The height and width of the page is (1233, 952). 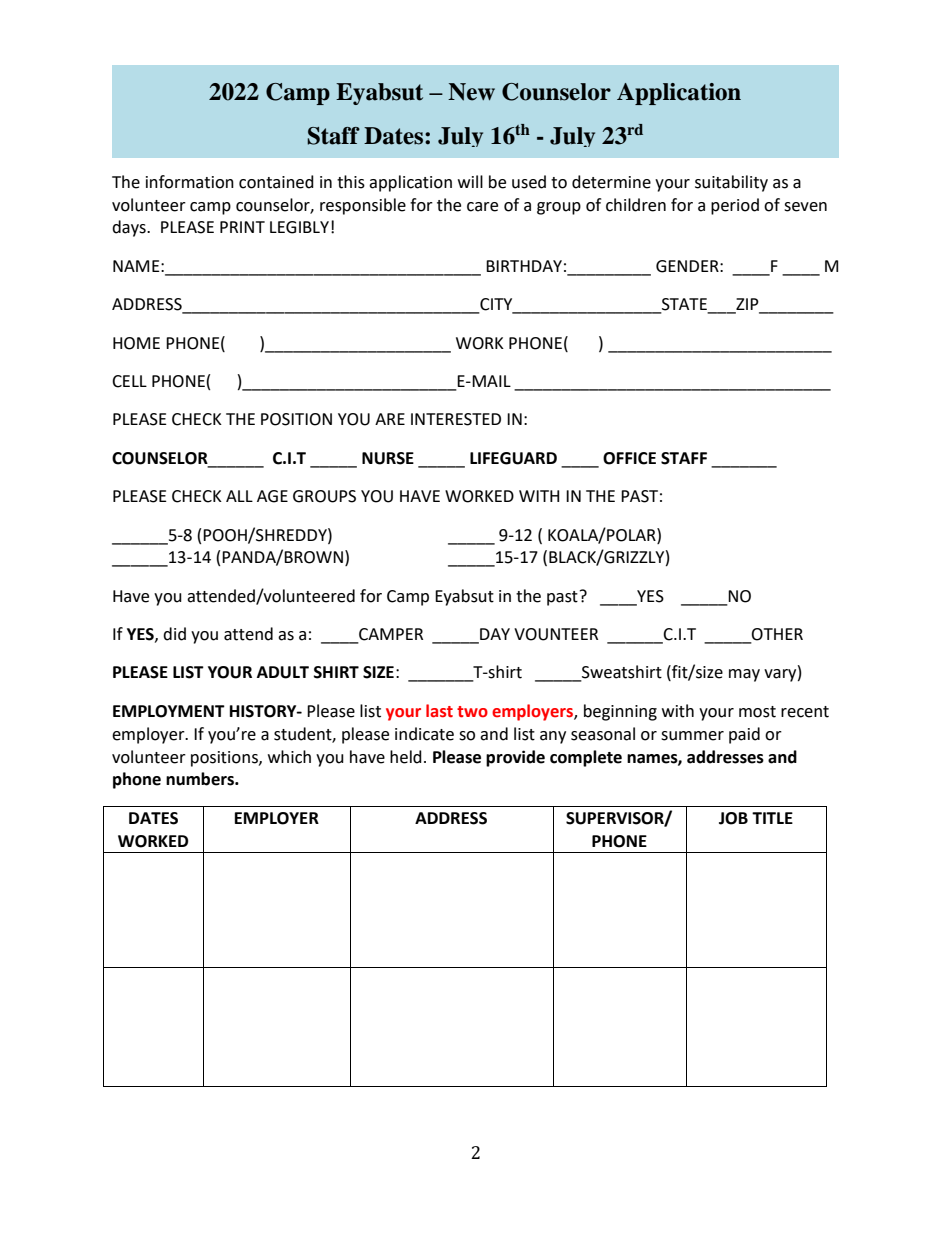 What do you see at coordinates (735, 206) in the page?
I see `period` at bounding box center [735, 206].
